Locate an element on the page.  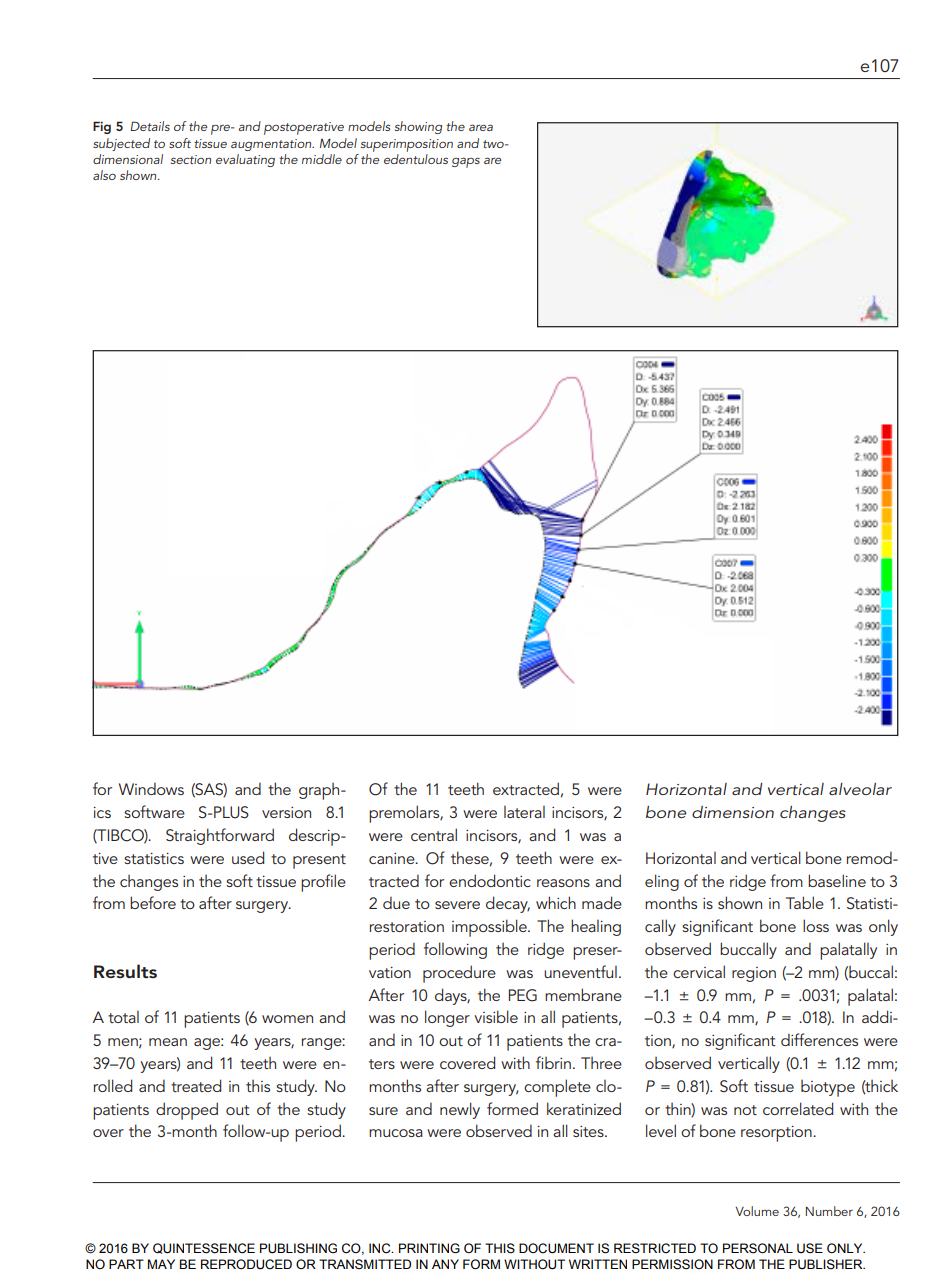
QUINTESSENCE is located at coordinates (204, 1248).
